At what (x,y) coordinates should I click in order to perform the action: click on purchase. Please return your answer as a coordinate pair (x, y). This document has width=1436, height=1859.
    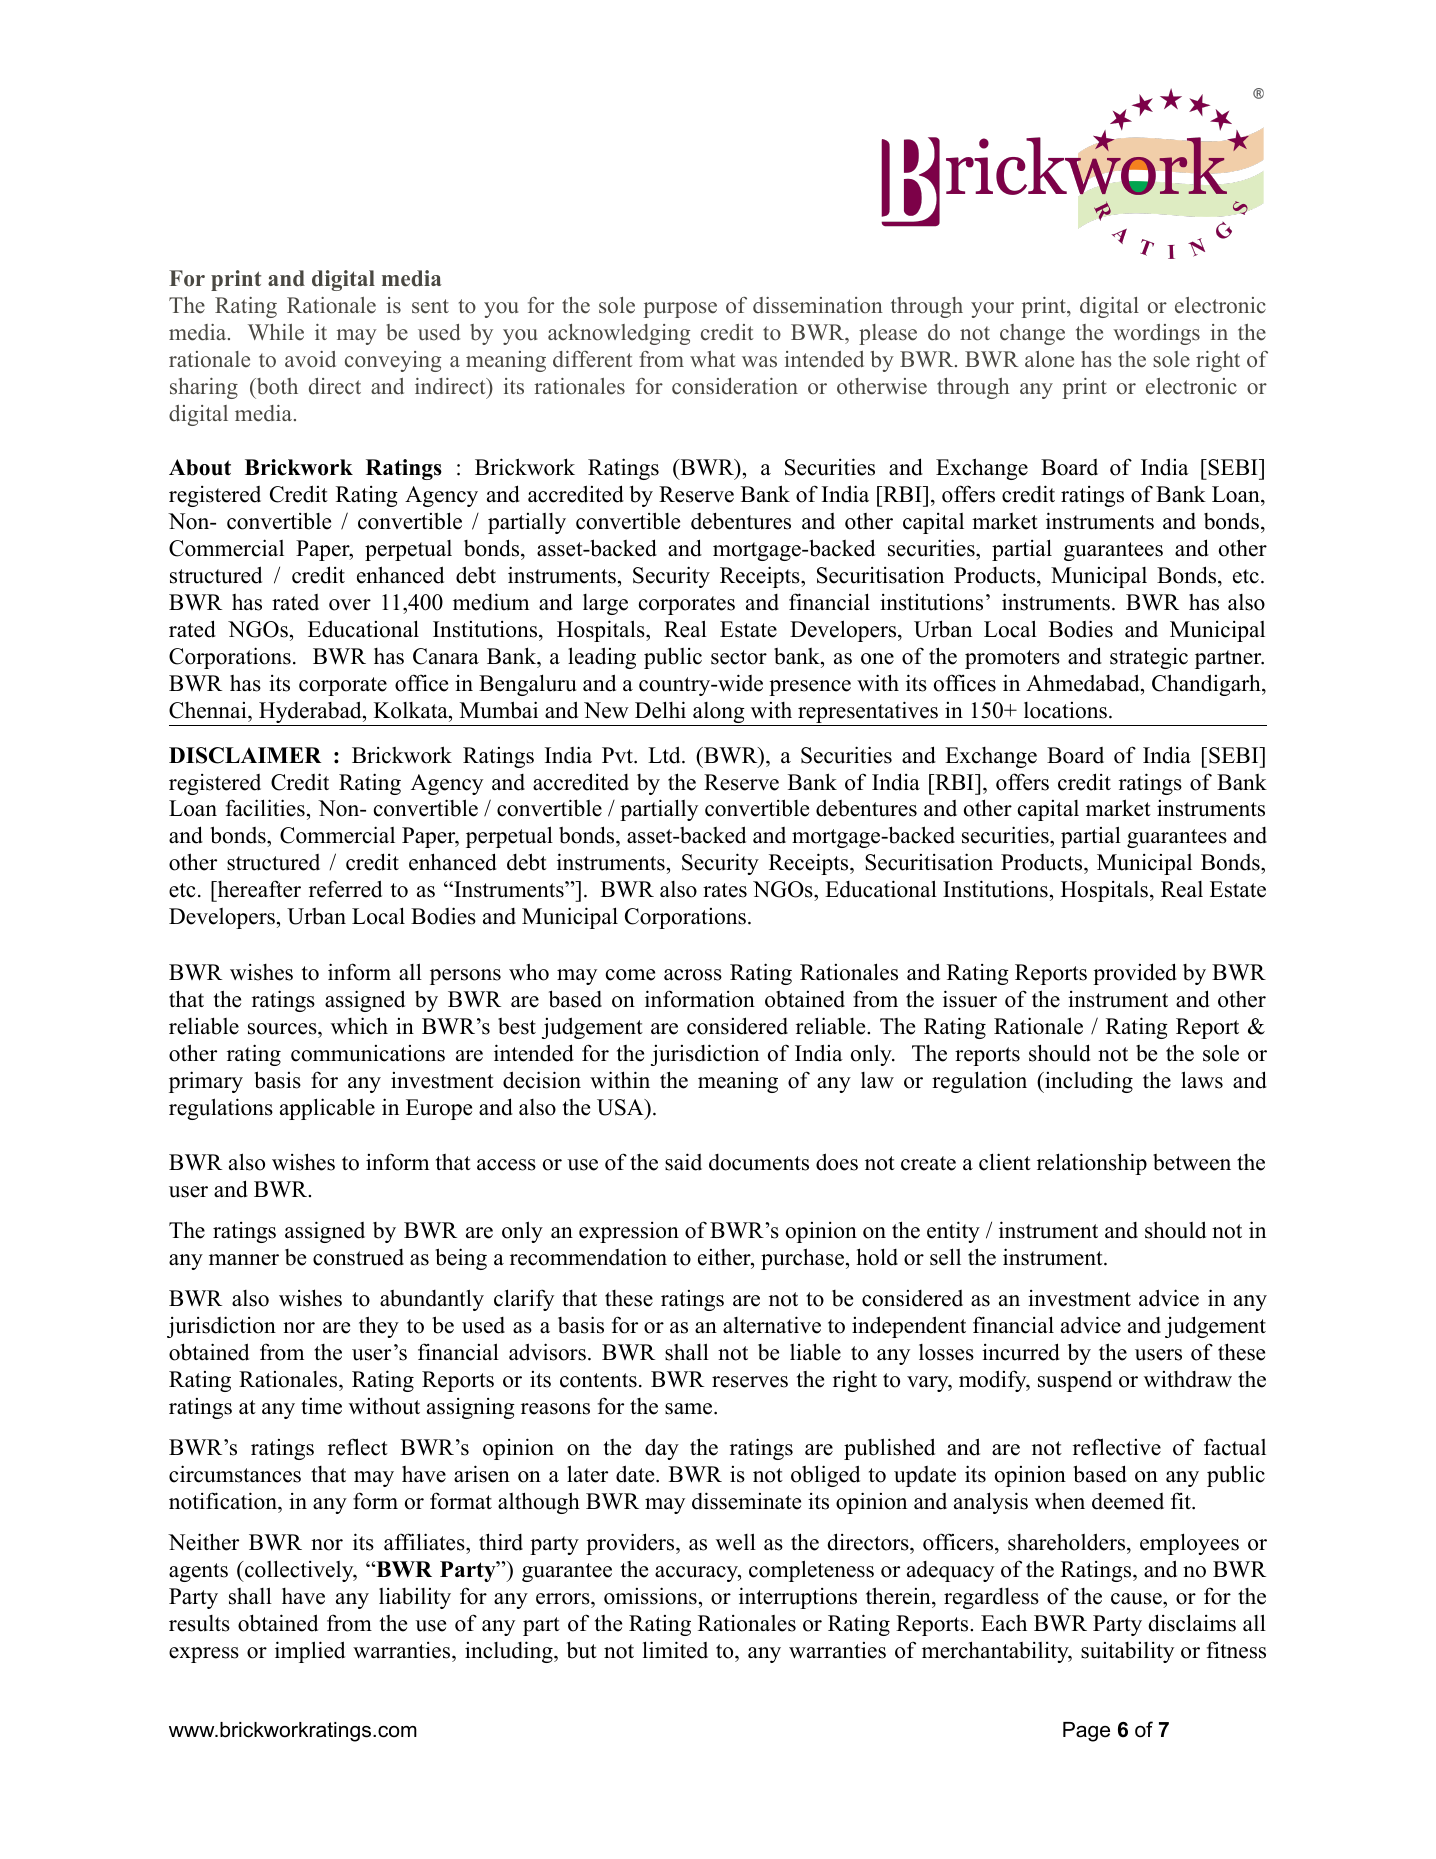
    Looking at the image, I should click on (802, 1259).
